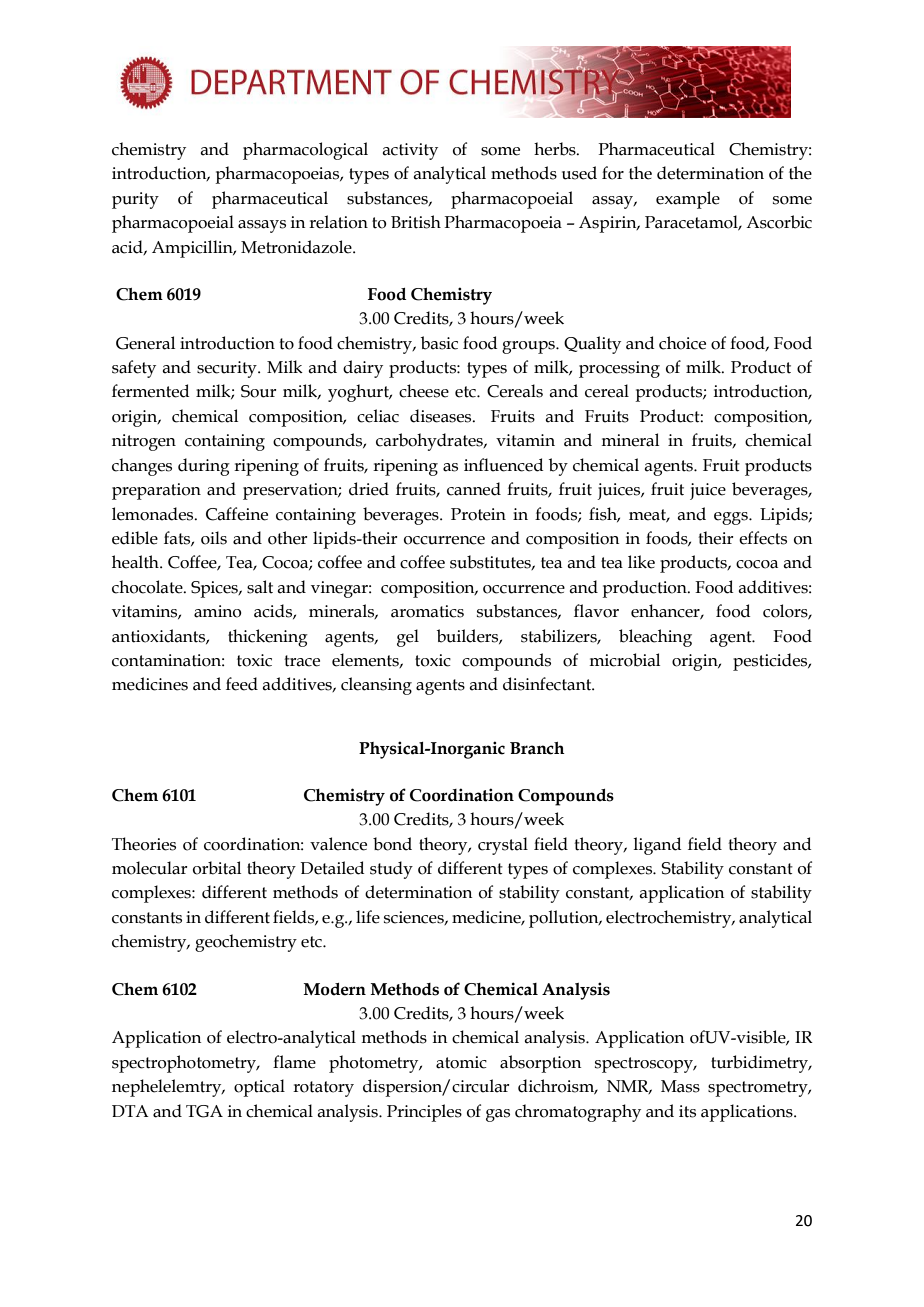 The width and height of the screenshot is (924, 1307). What do you see at coordinates (537, 748) in the screenshot?
I see `Branch` at bounding box center [537, 748].
